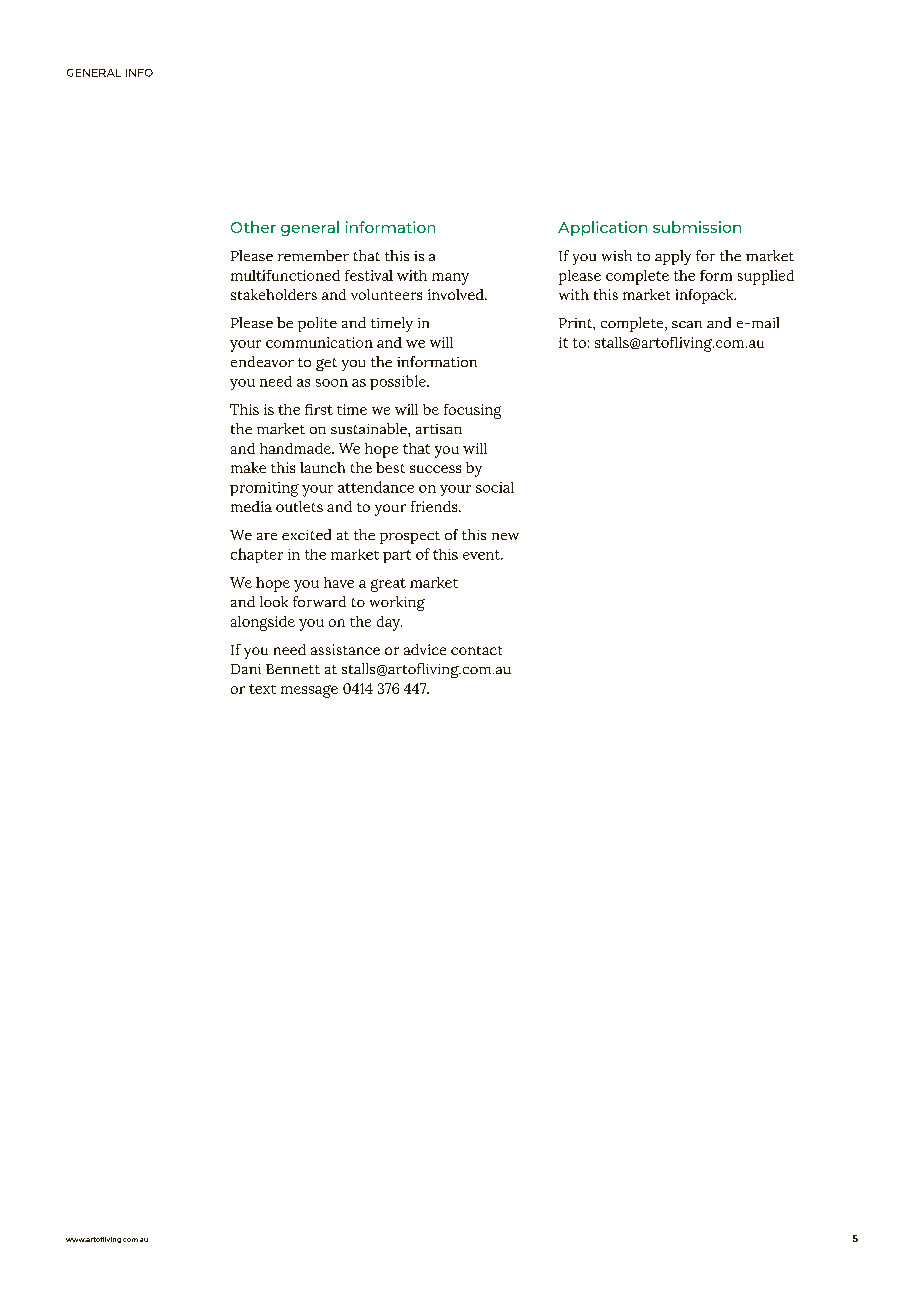 This document has width=924, height=1308. What do you see at coordinates (293, 669) in the document?
I see `Bennett` at bounding box center [293, 669].
